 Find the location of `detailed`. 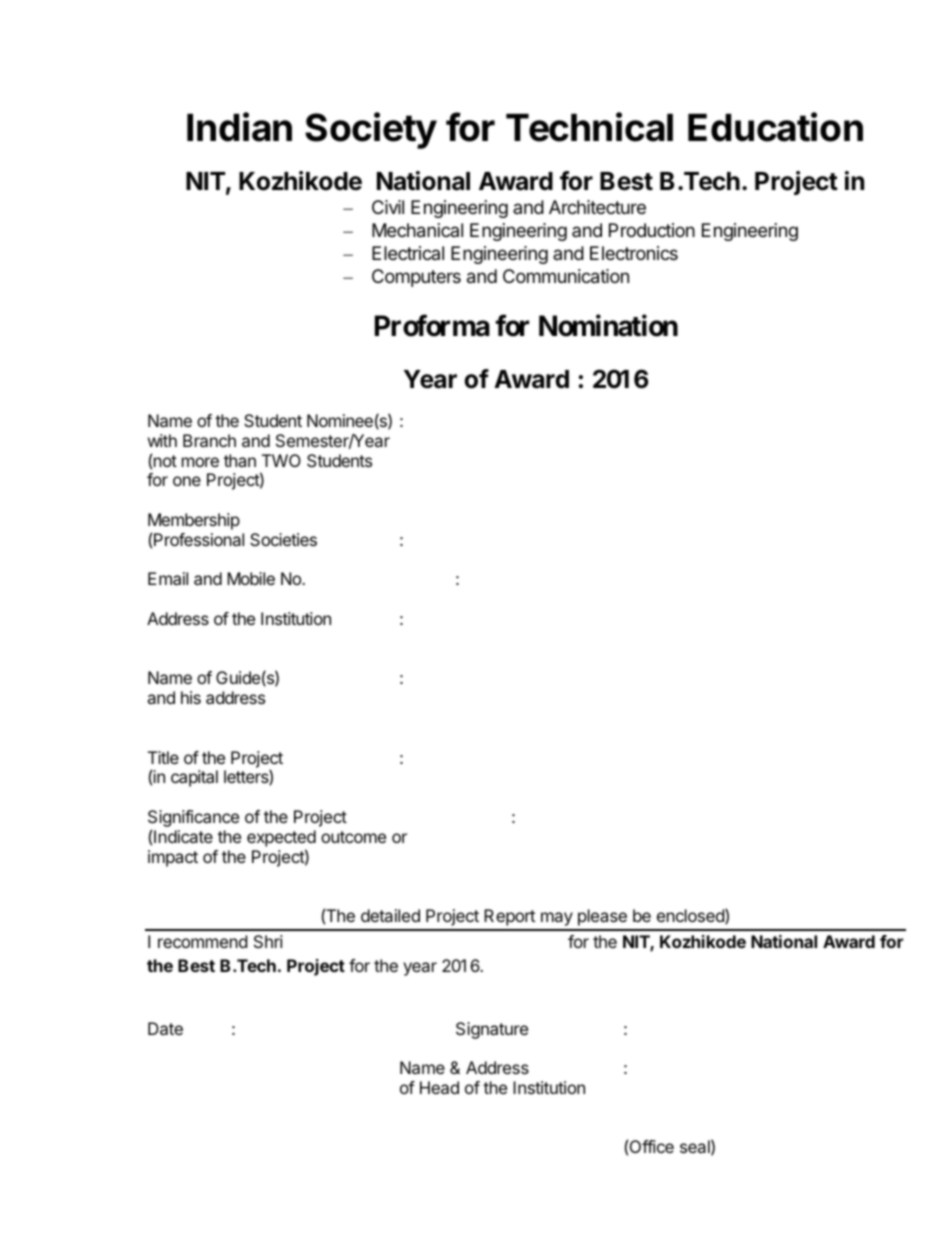

detailed is located at coordinates (390, 915).
